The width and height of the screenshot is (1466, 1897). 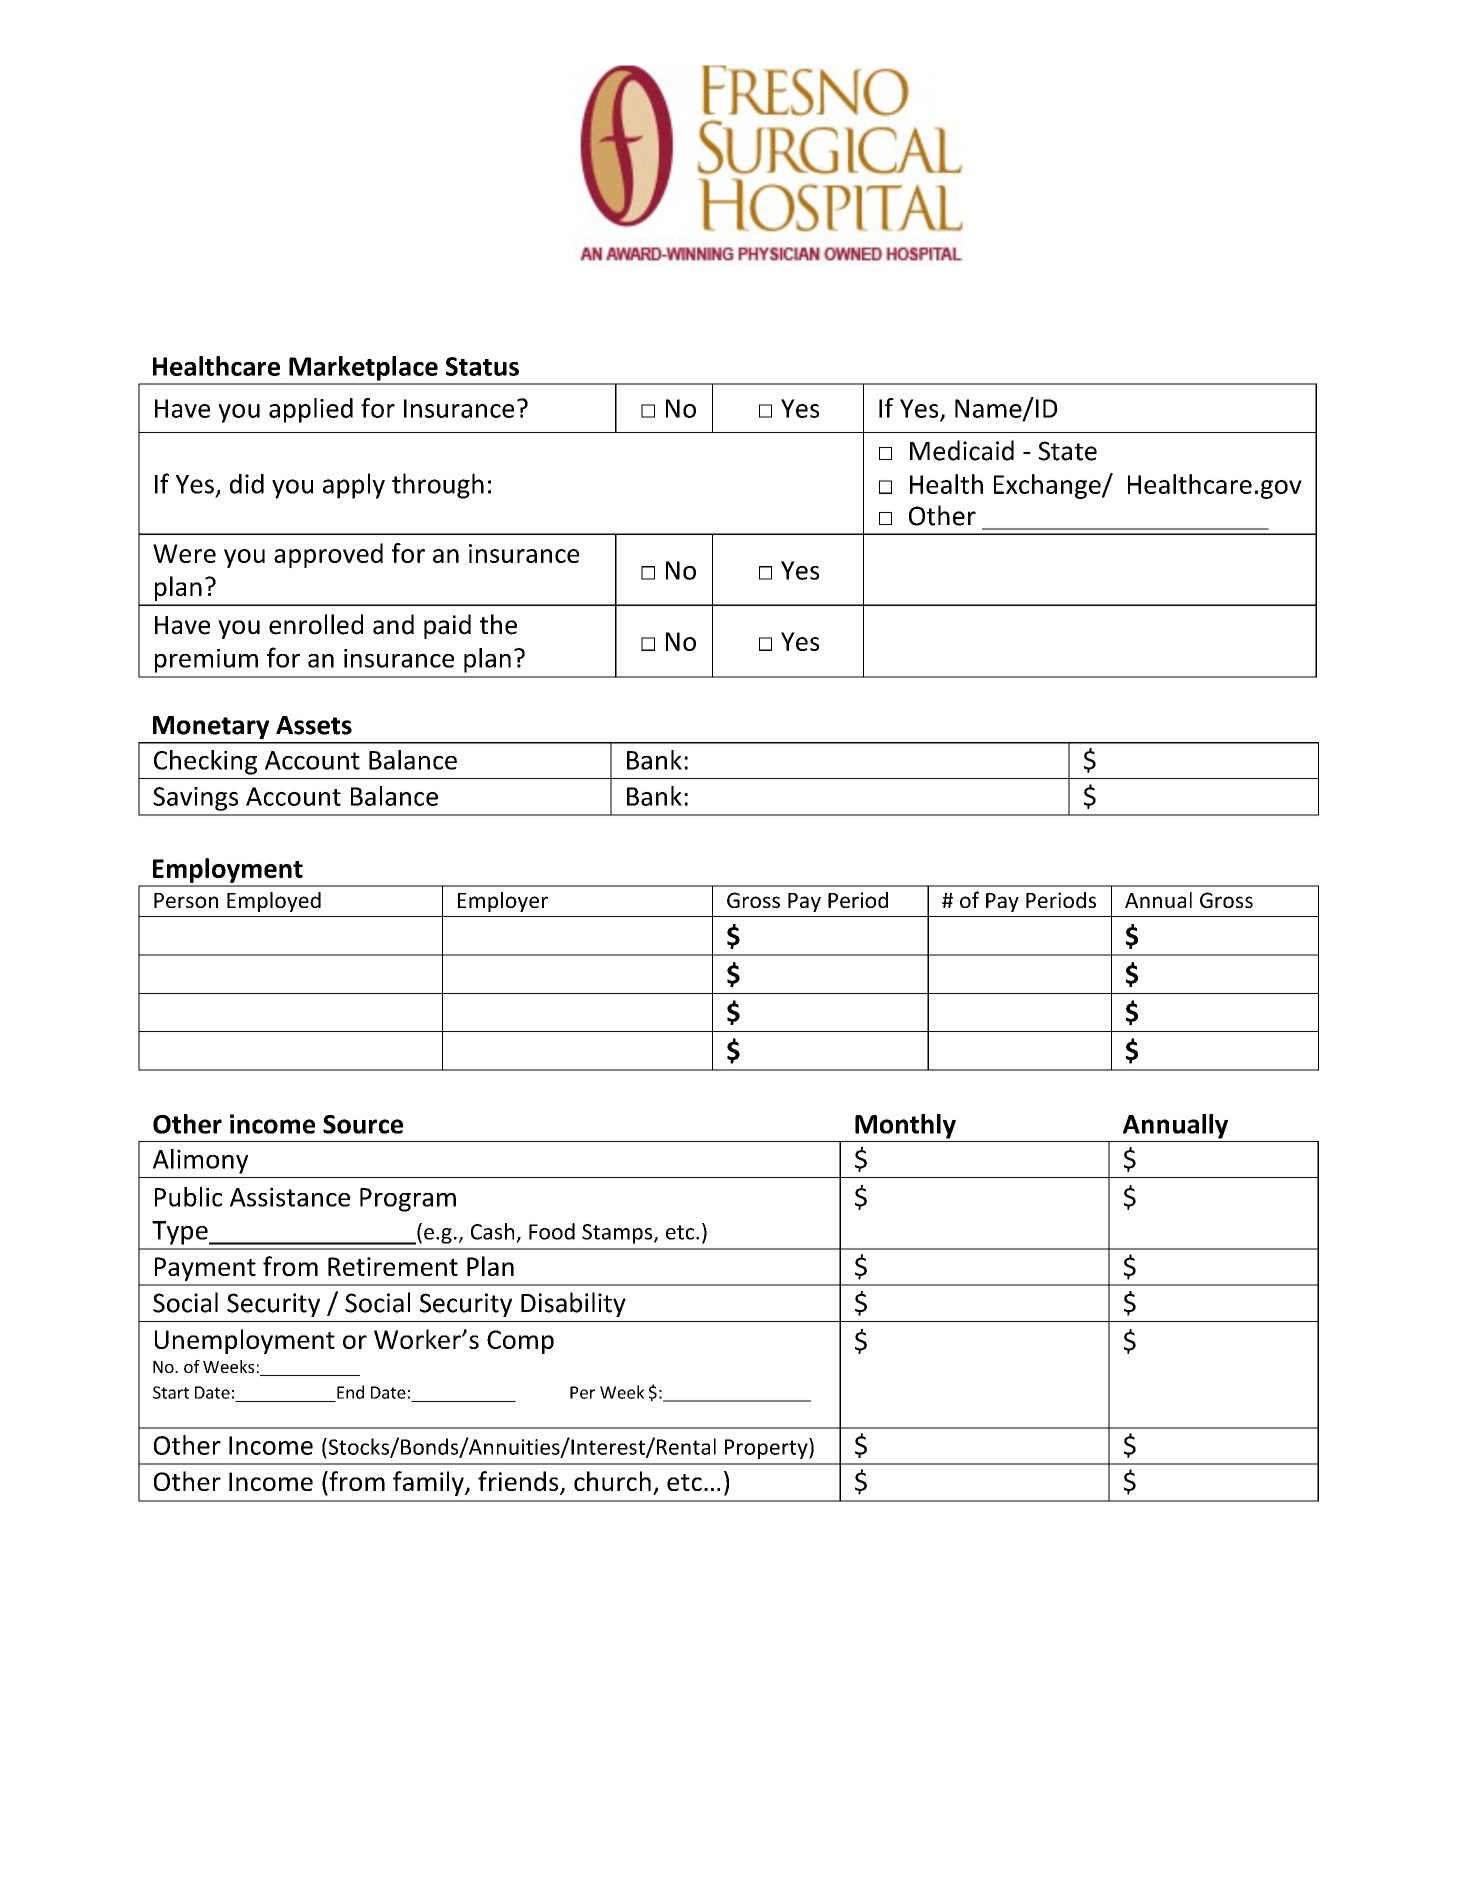 What do you see at coordinates (482, 366) in the screenshot?
I see `Status` at bounding box center [482, 366].
